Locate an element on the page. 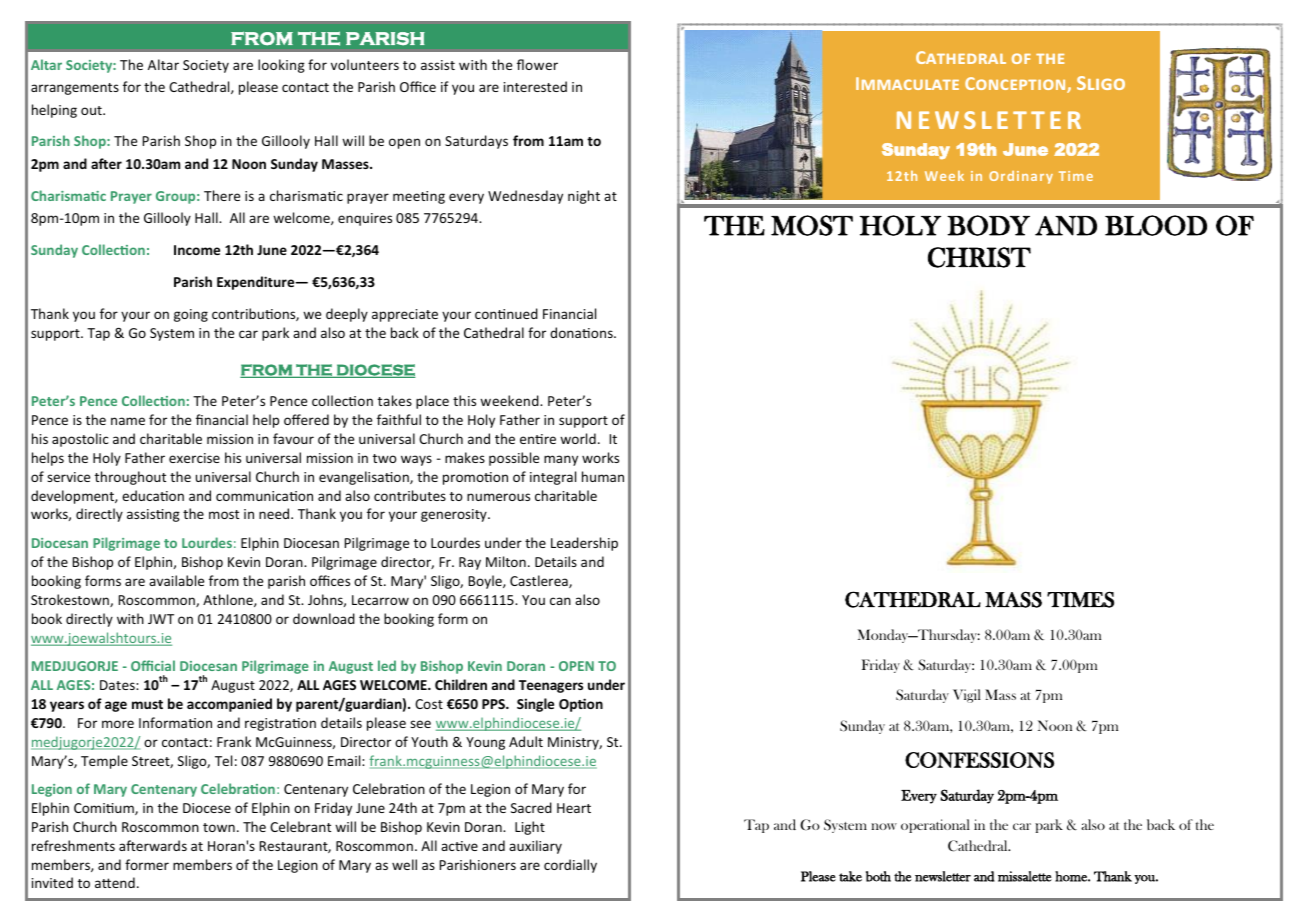 This page has height=924, width=1308. cordially is located at coordinates (570, 866).
